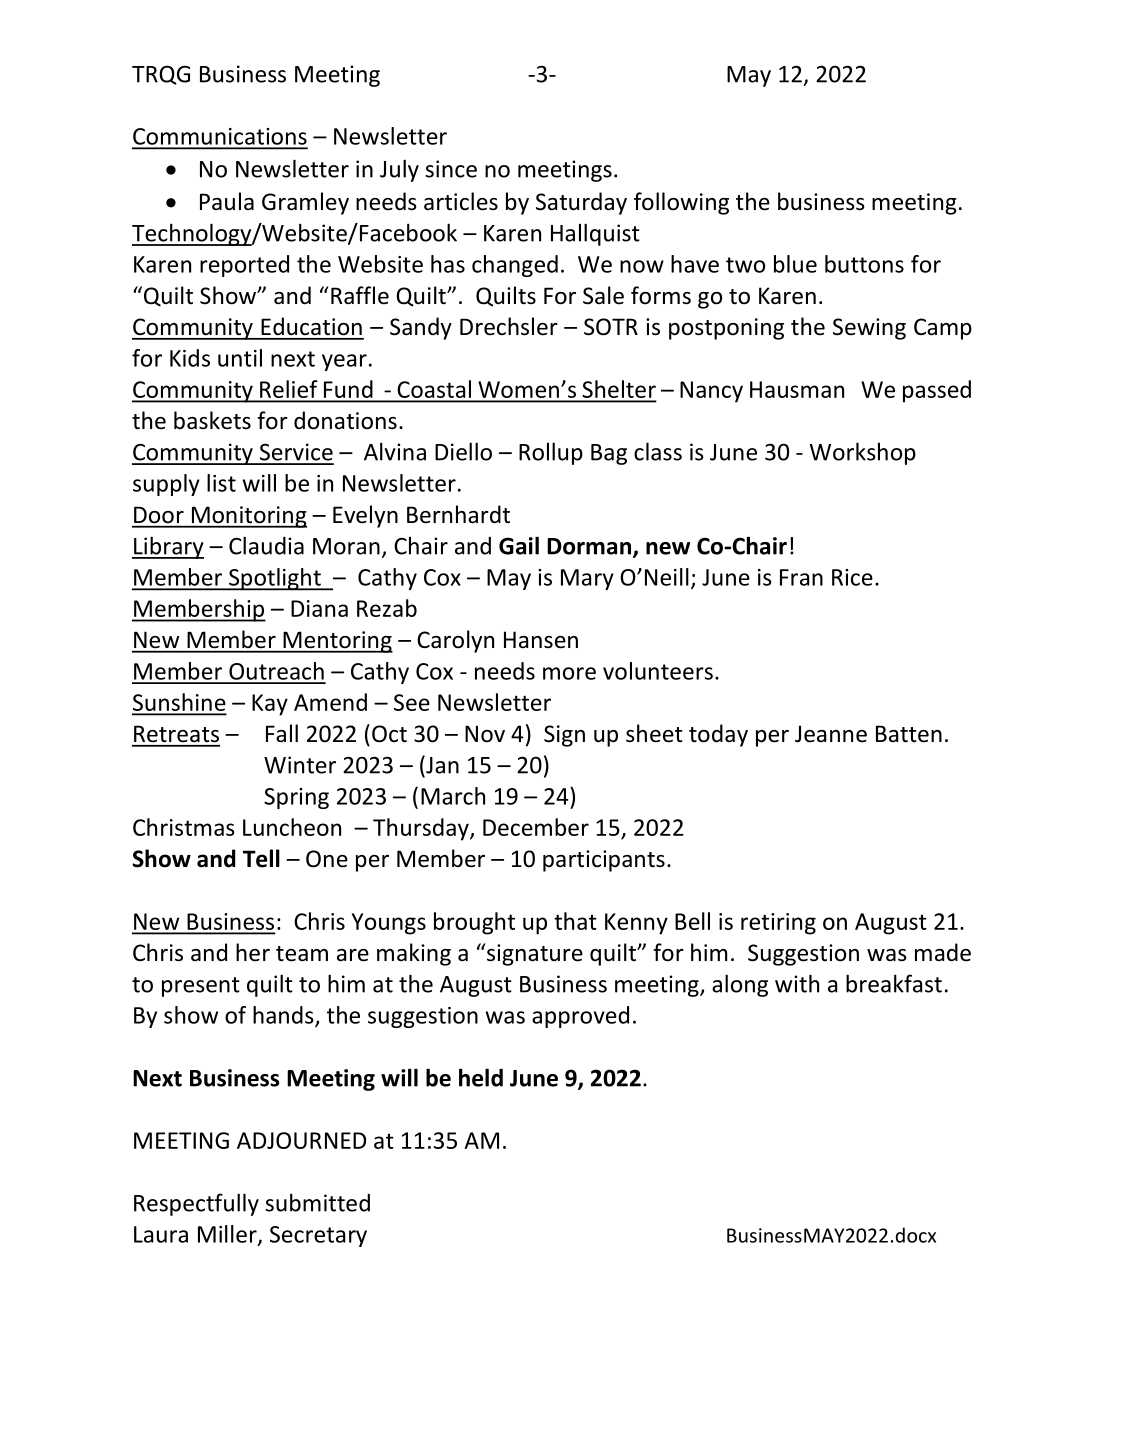  I want to click on held, so click(481, 1077).
